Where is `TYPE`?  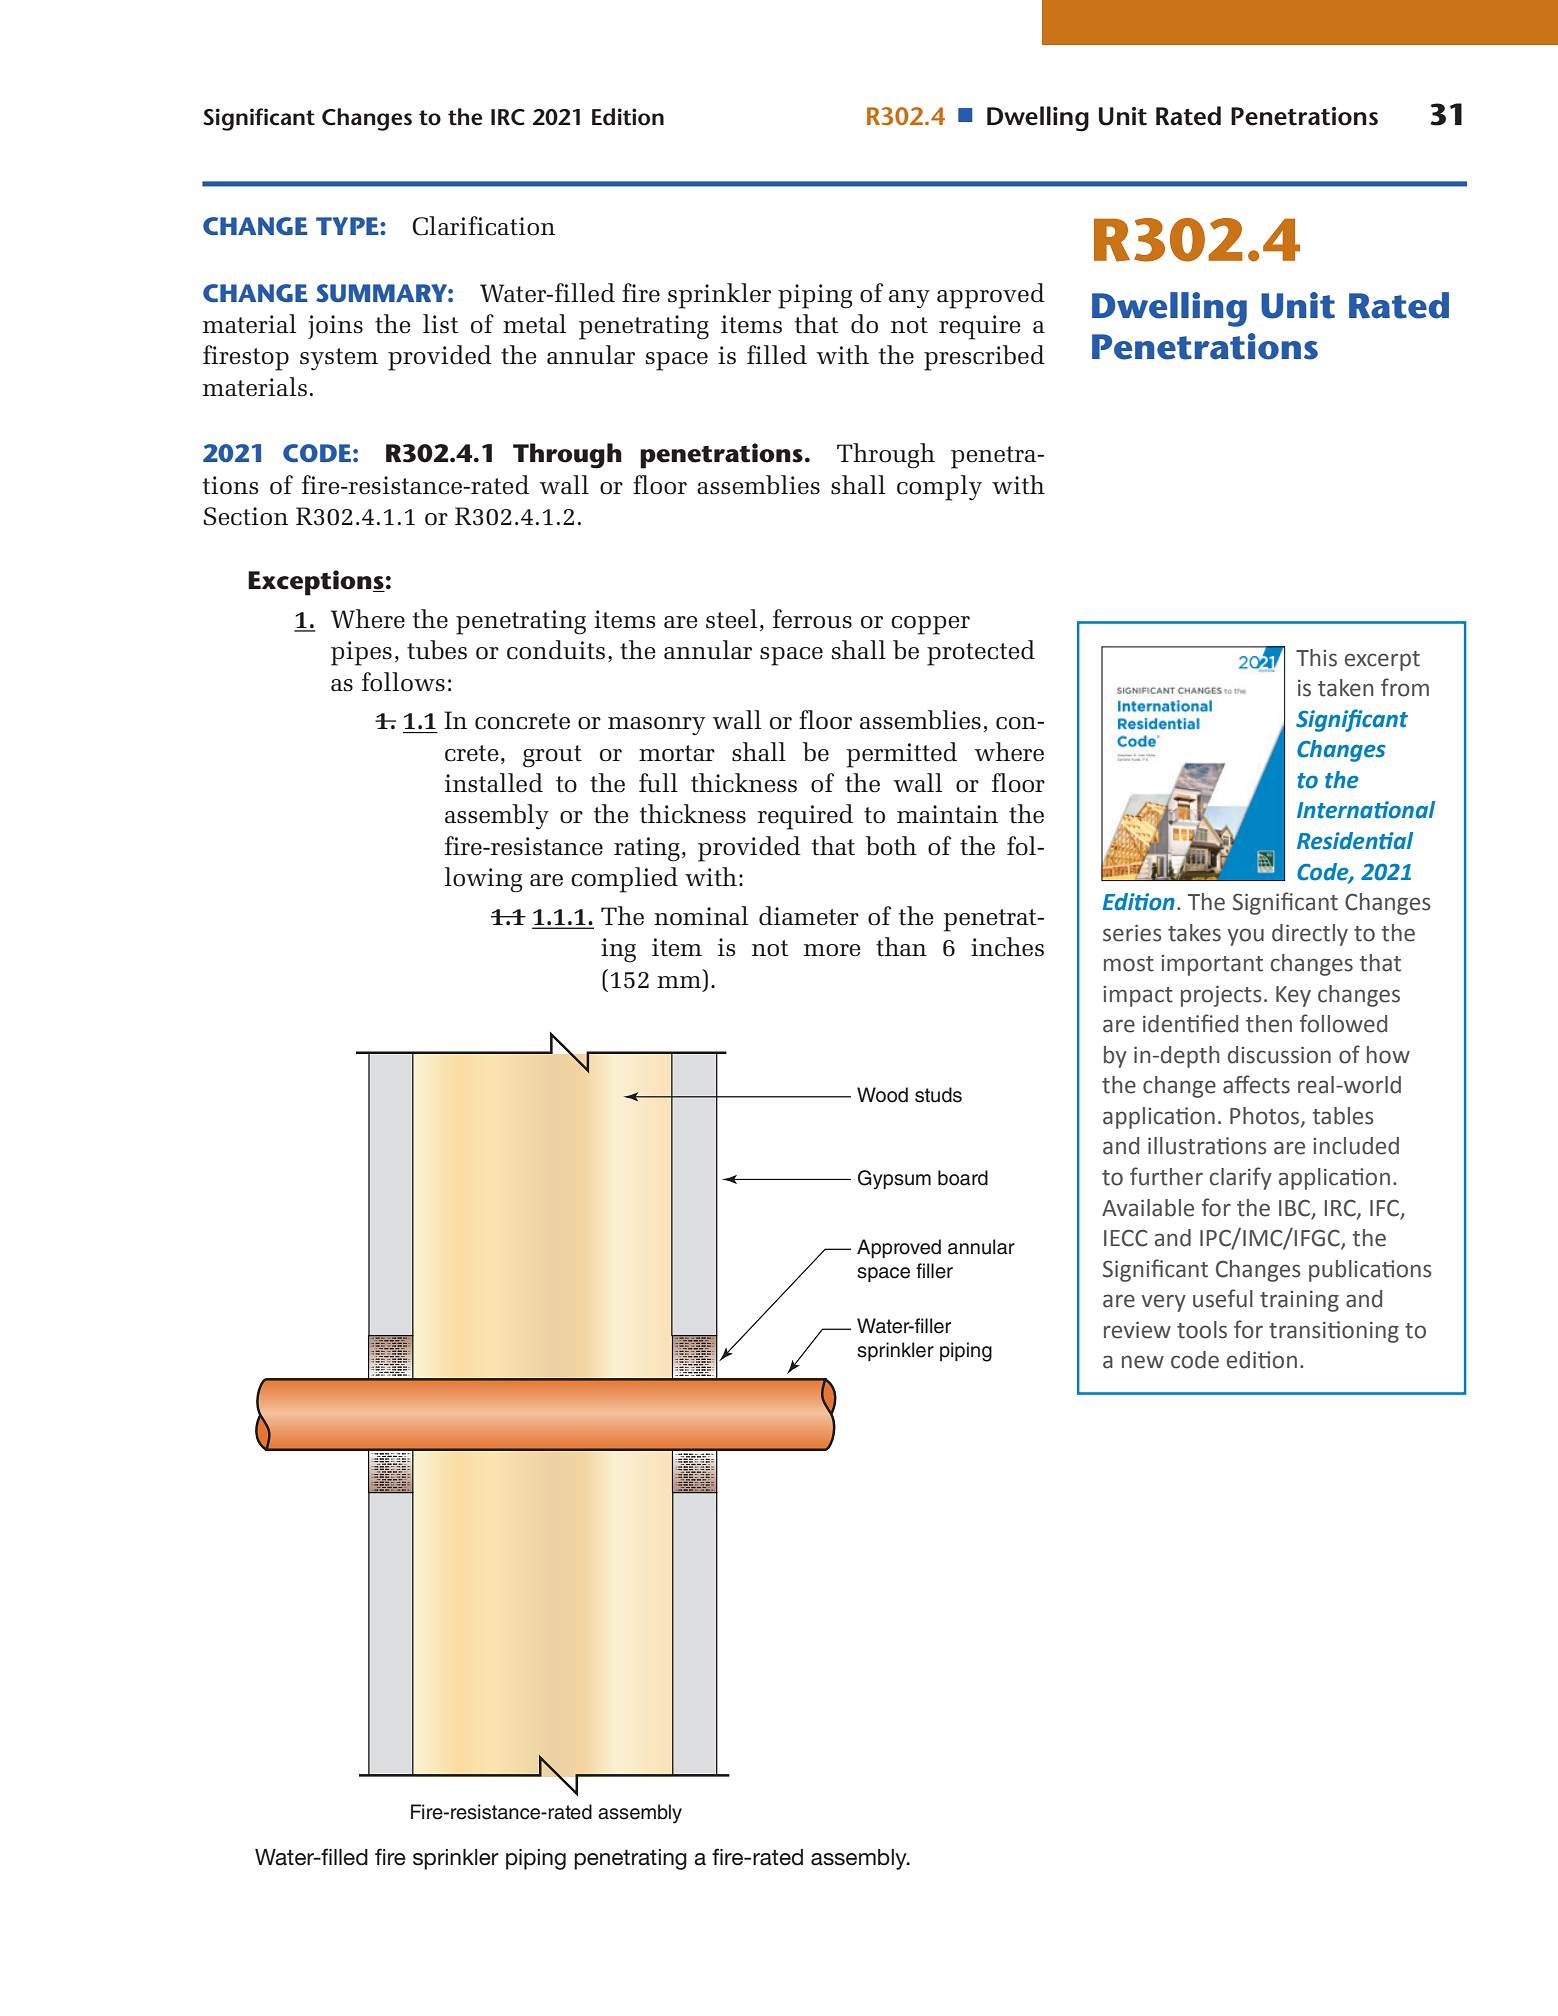 TYPE is located at coordinates (348, 226).
